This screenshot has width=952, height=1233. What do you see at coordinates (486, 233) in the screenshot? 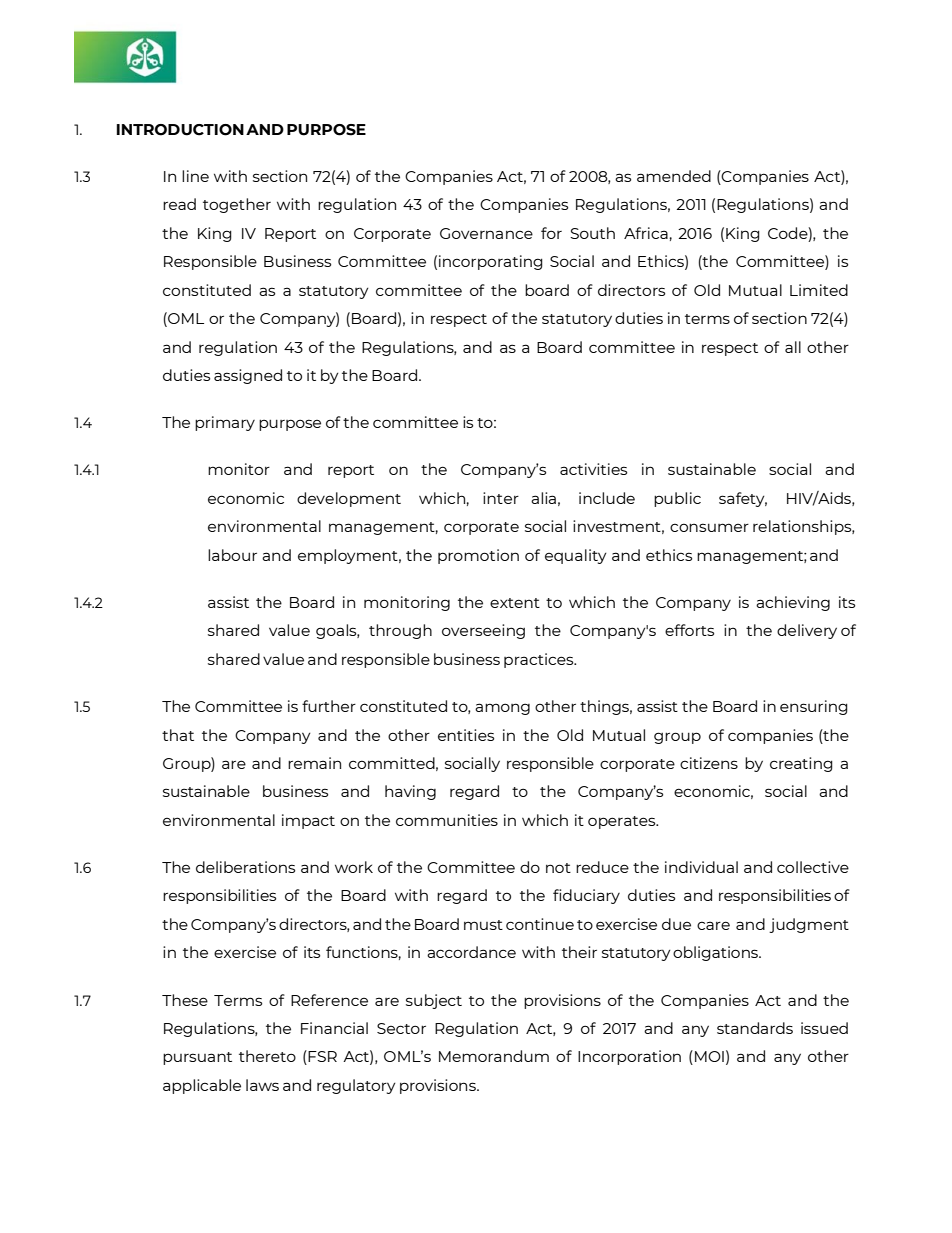
I see `Governance` at bounding box center [486, 233].
